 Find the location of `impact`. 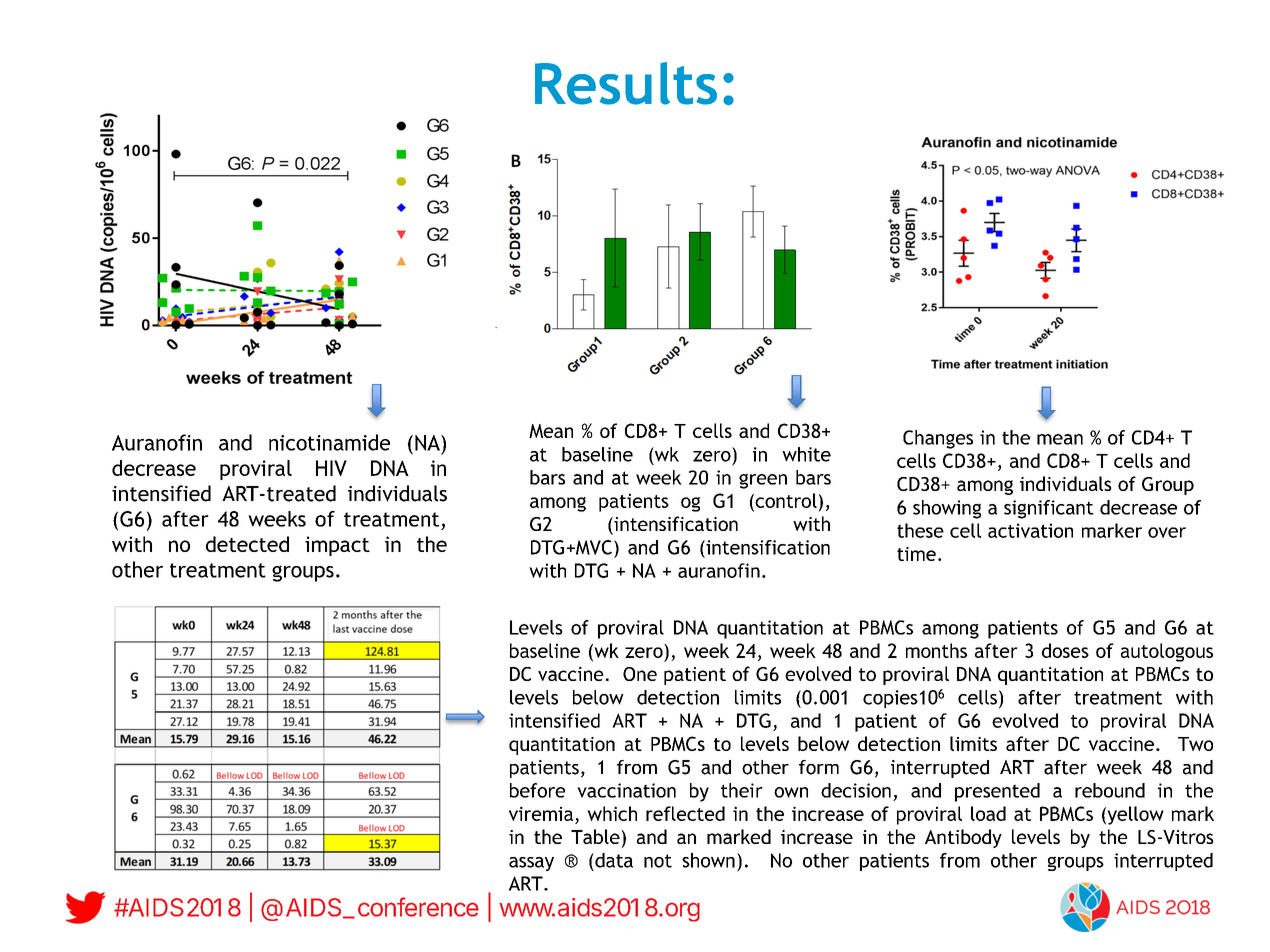

impact is located at coordinates (337, 546).
